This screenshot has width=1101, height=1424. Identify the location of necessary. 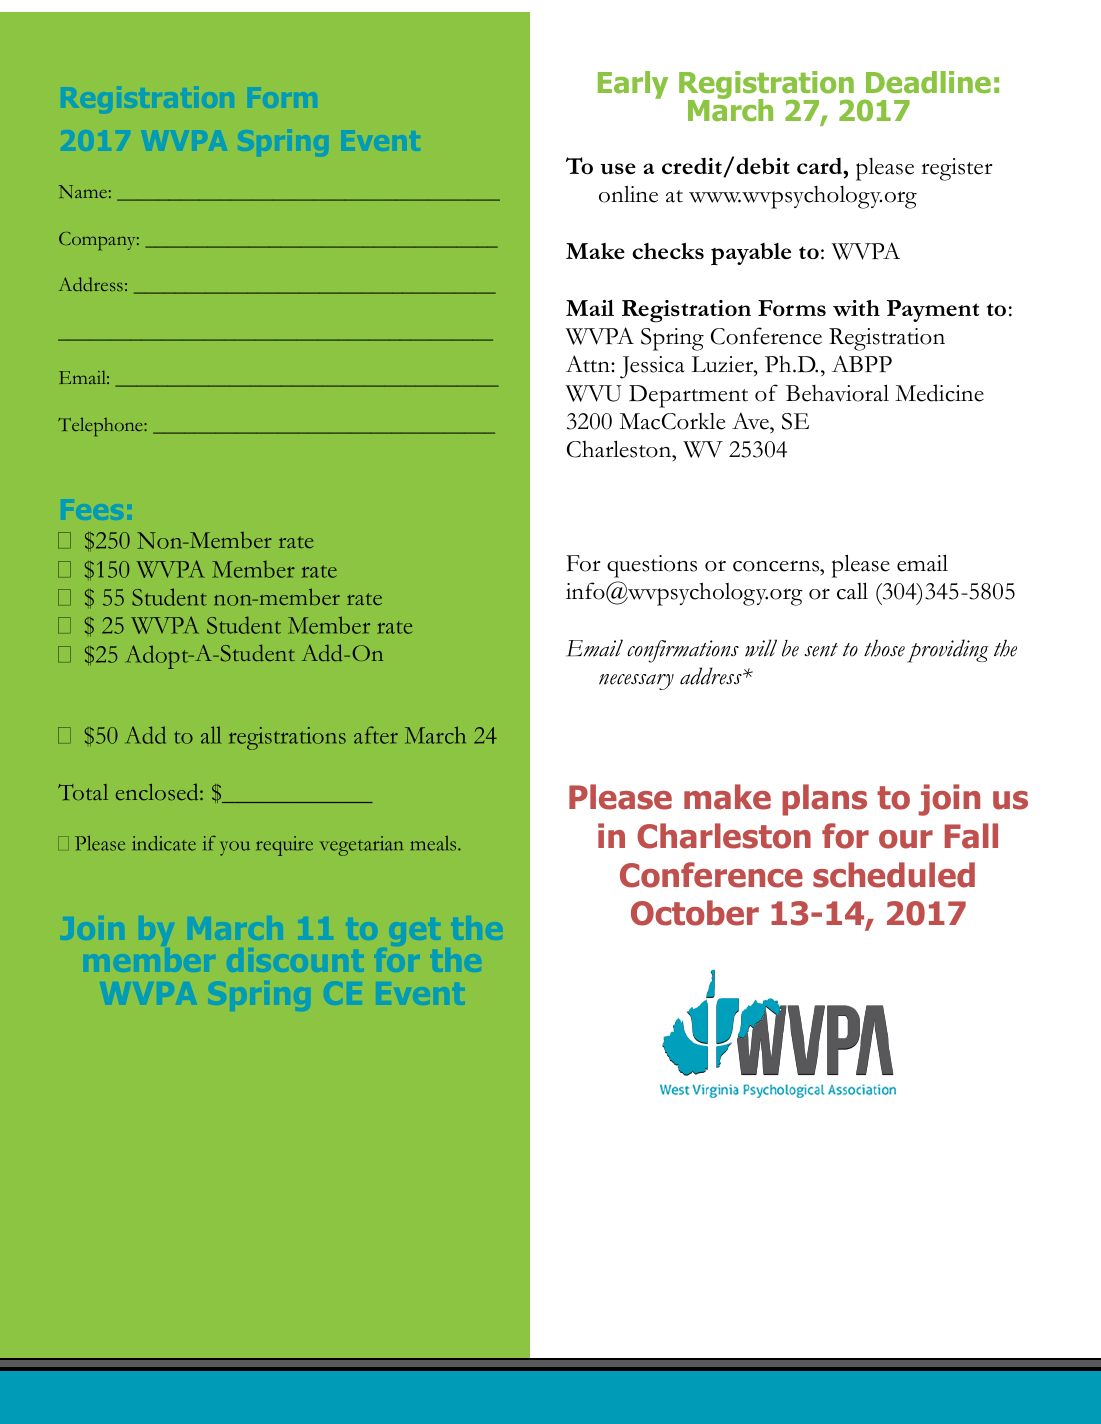
(636, 682).
